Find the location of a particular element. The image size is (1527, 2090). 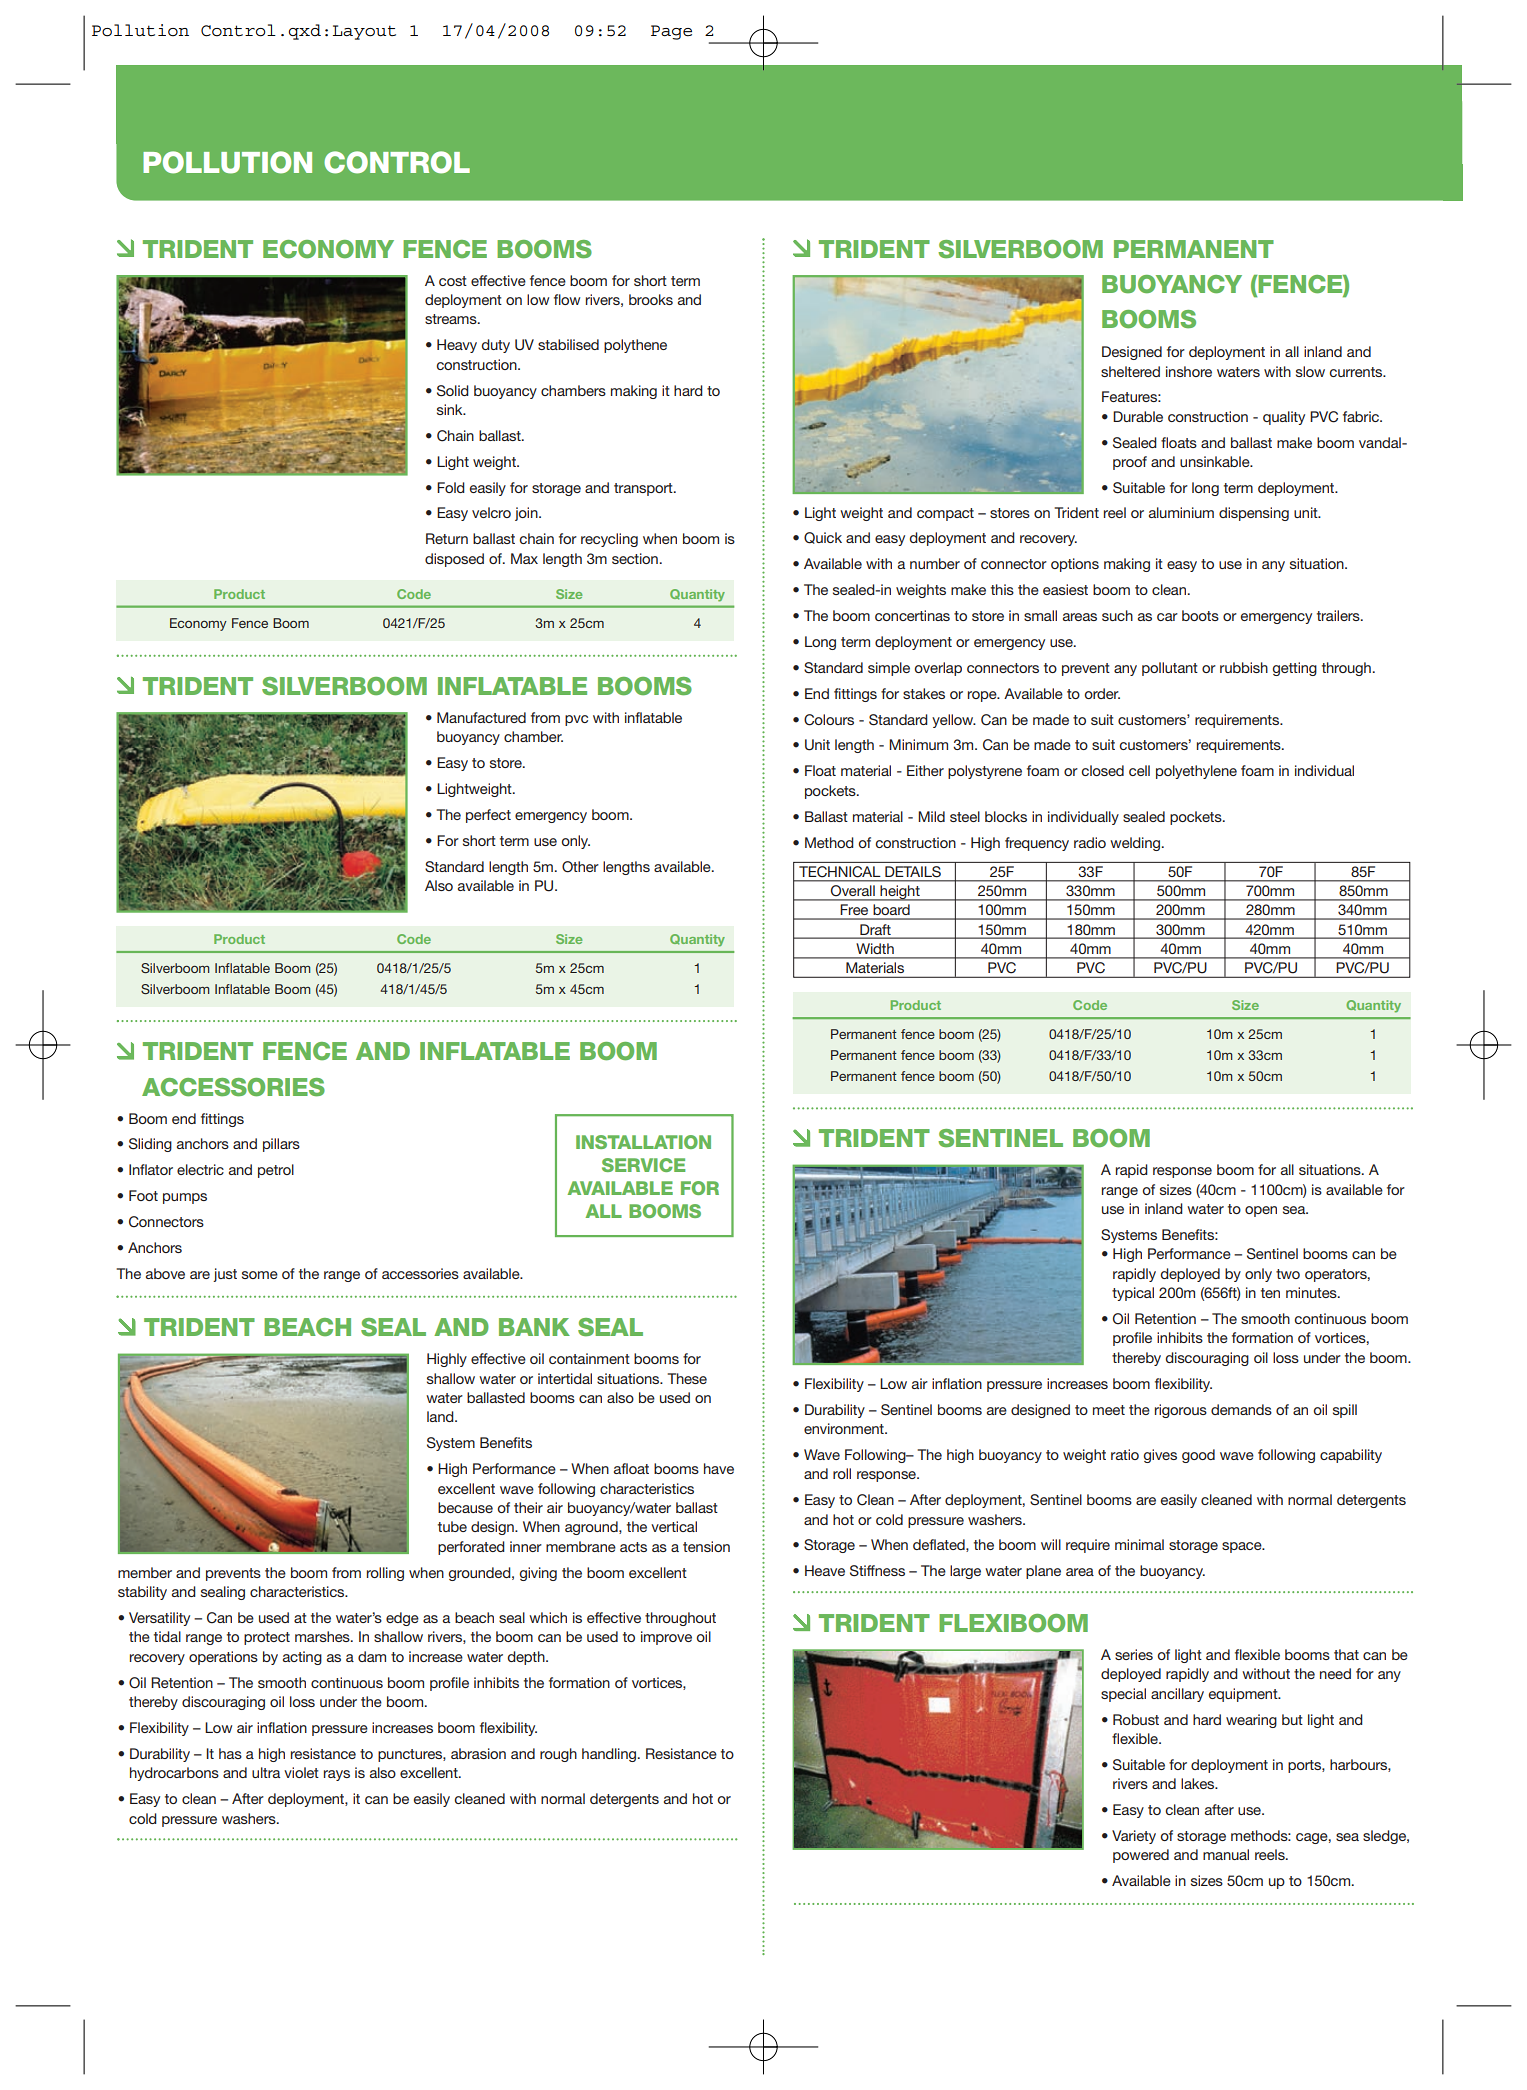

welding is located at coordinates (1136, 844).
